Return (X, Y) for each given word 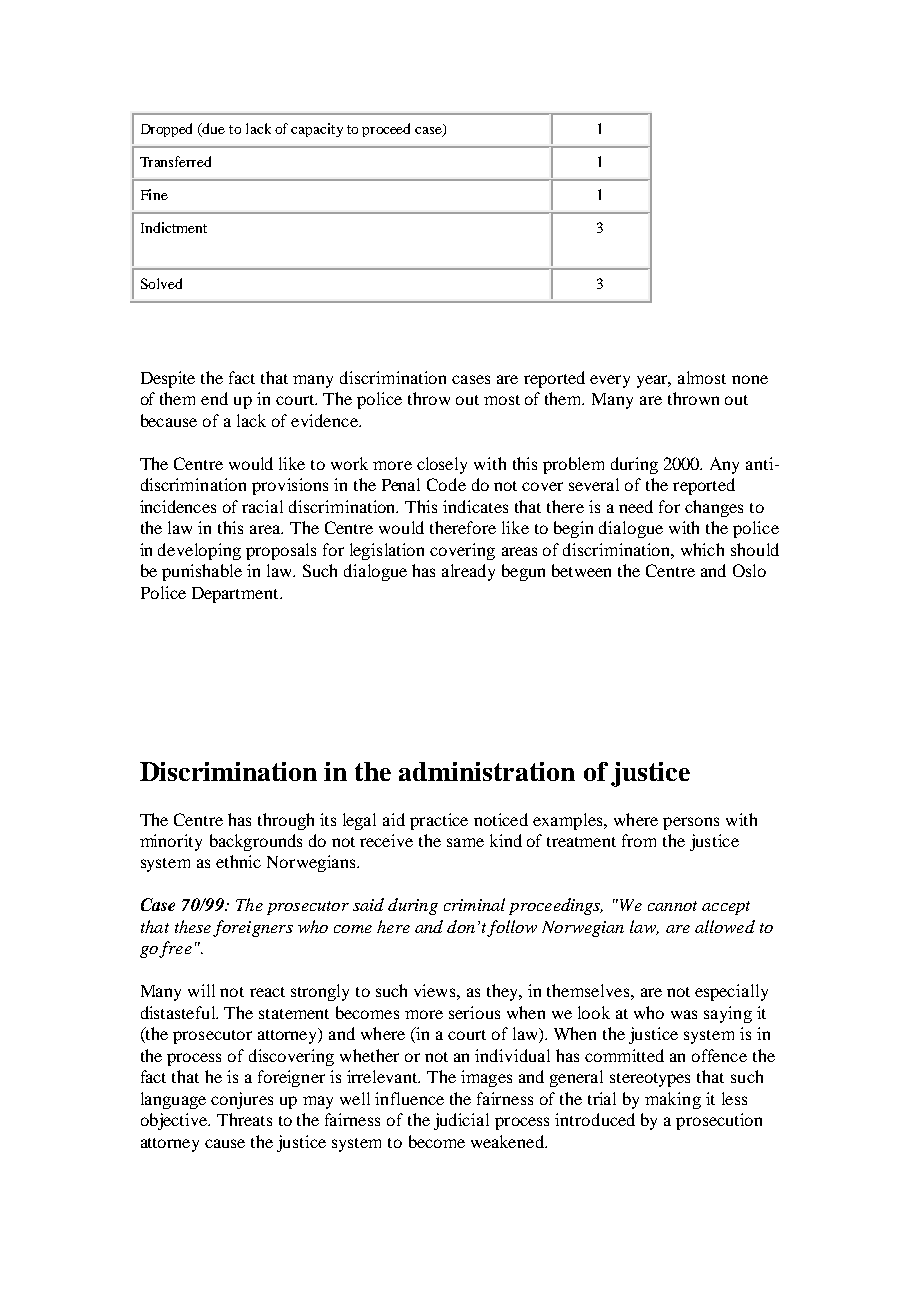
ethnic (238, 861)
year (654, 381)
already (468, 572)
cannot (672, 906)
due (213, 130)
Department (236, 595)
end (214, 398)
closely (442, 465)
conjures (242, 1100)
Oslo (749, 570)
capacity (317, 130)
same (465, 842)
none (750, 379)
